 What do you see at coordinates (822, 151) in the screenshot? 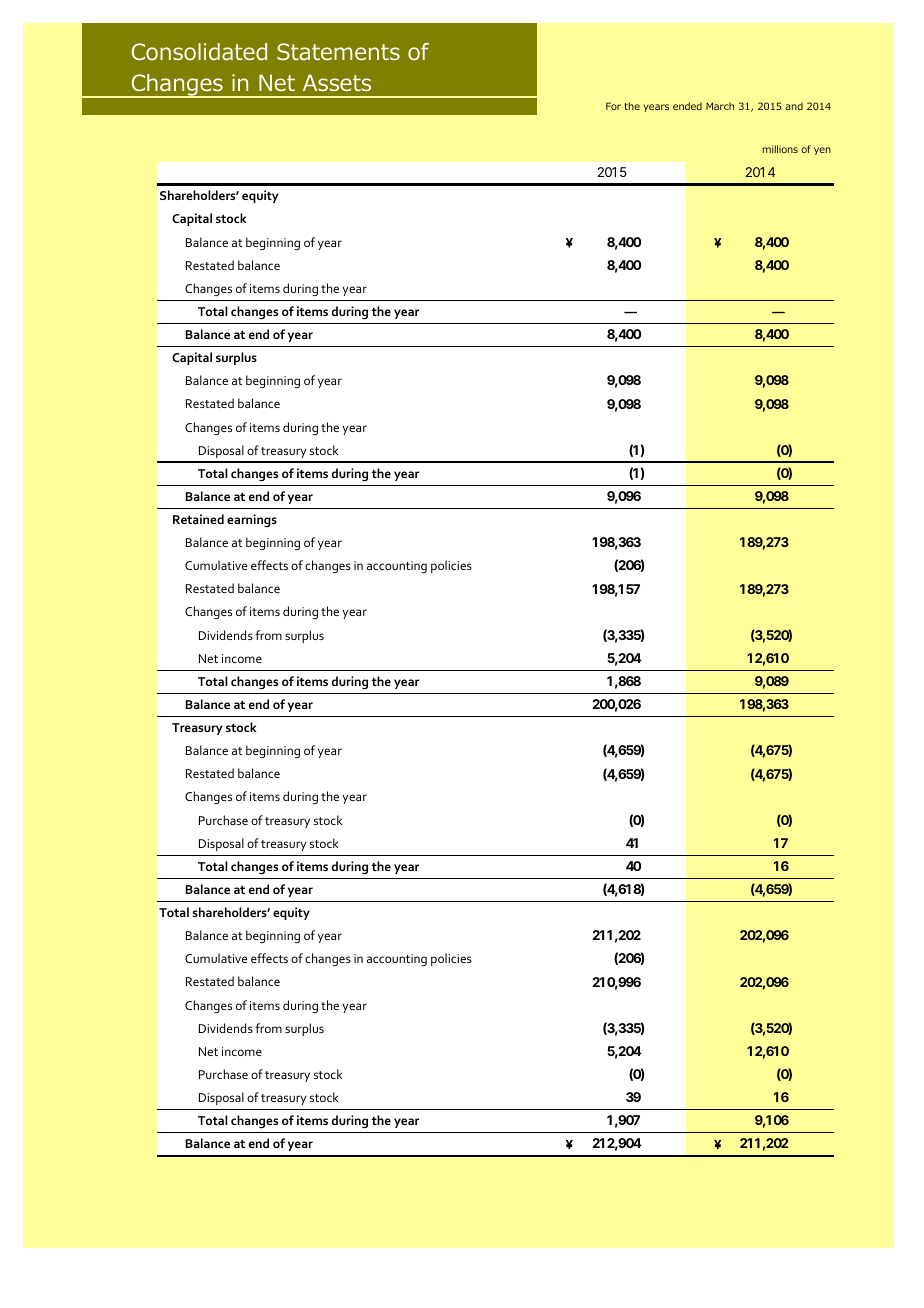
I see `yen` at bounding box center [822, 151].
